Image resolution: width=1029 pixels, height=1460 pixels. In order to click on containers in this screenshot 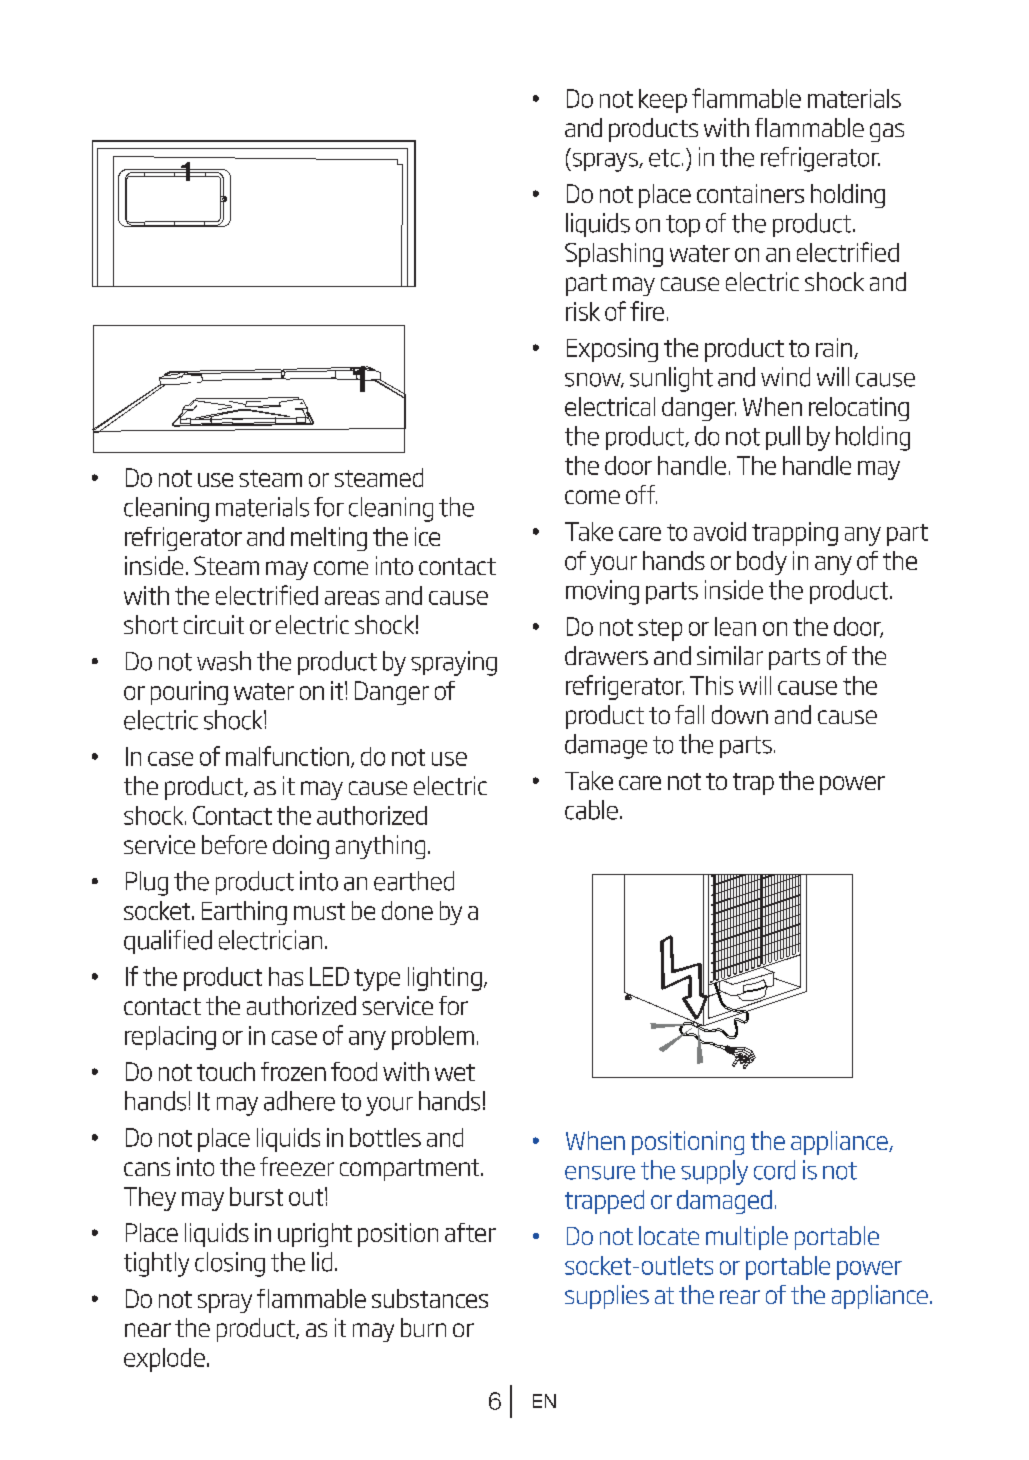, I will do `click(750, 193)`.
